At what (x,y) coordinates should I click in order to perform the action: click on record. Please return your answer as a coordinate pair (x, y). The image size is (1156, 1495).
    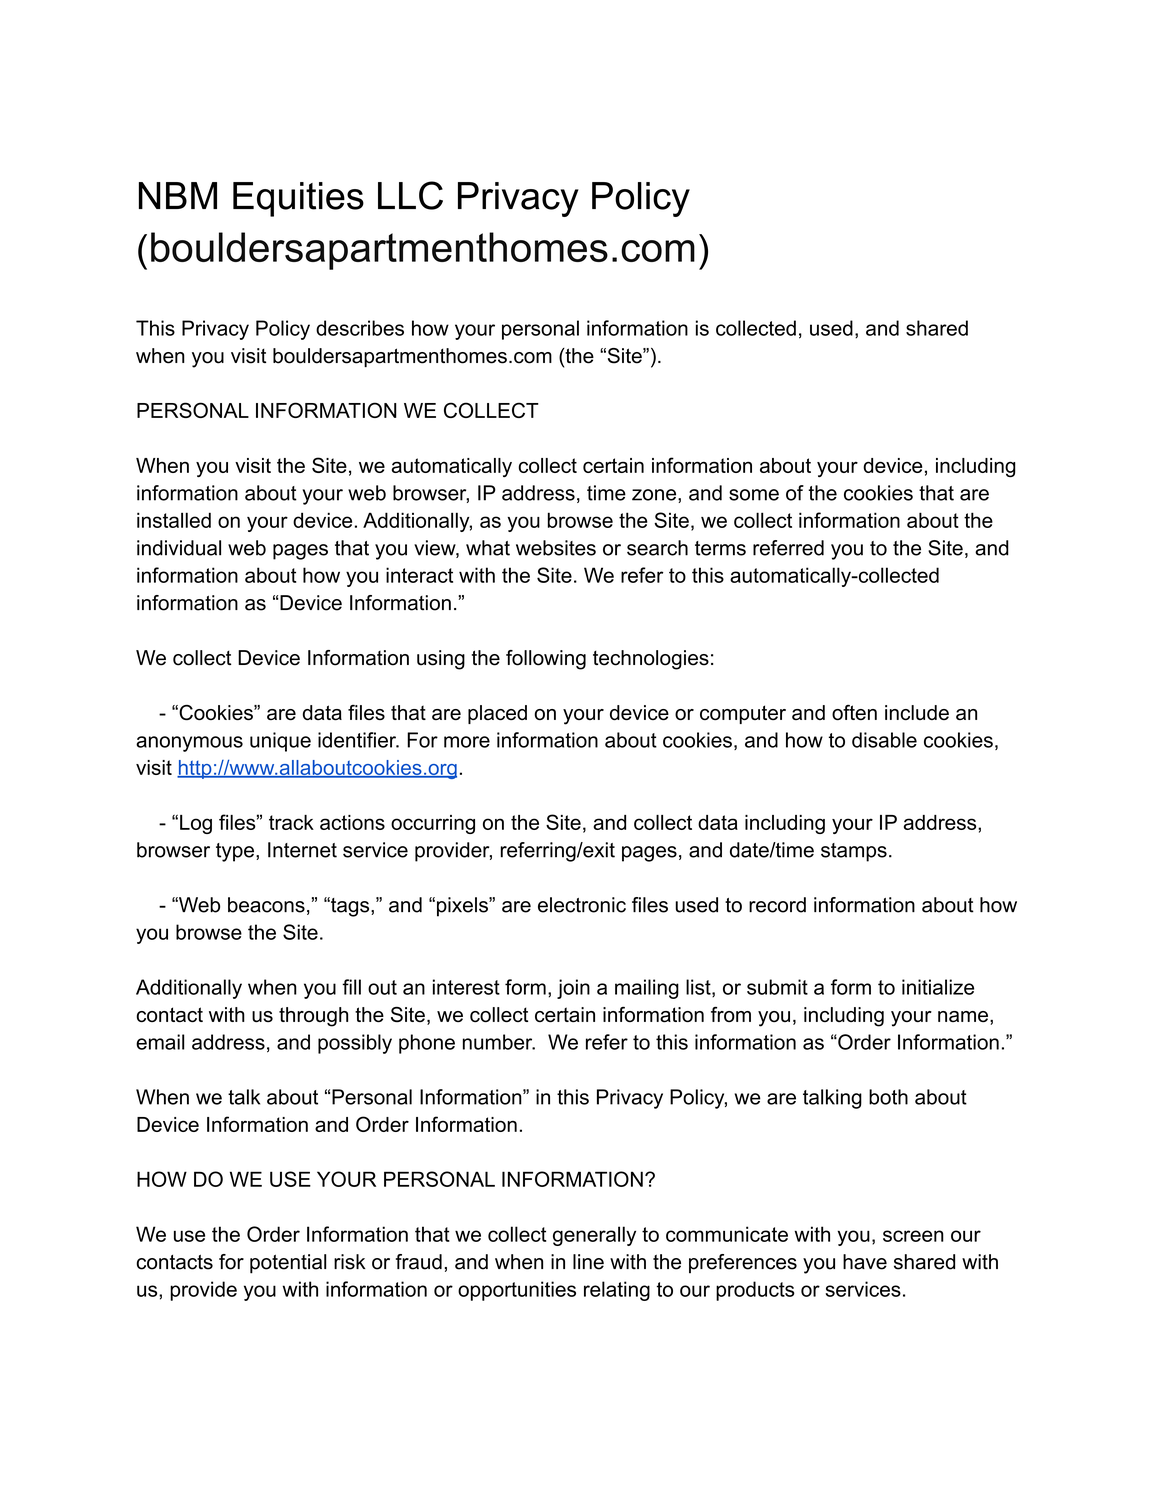
    Looking at the image, I should click on (777, 905).
